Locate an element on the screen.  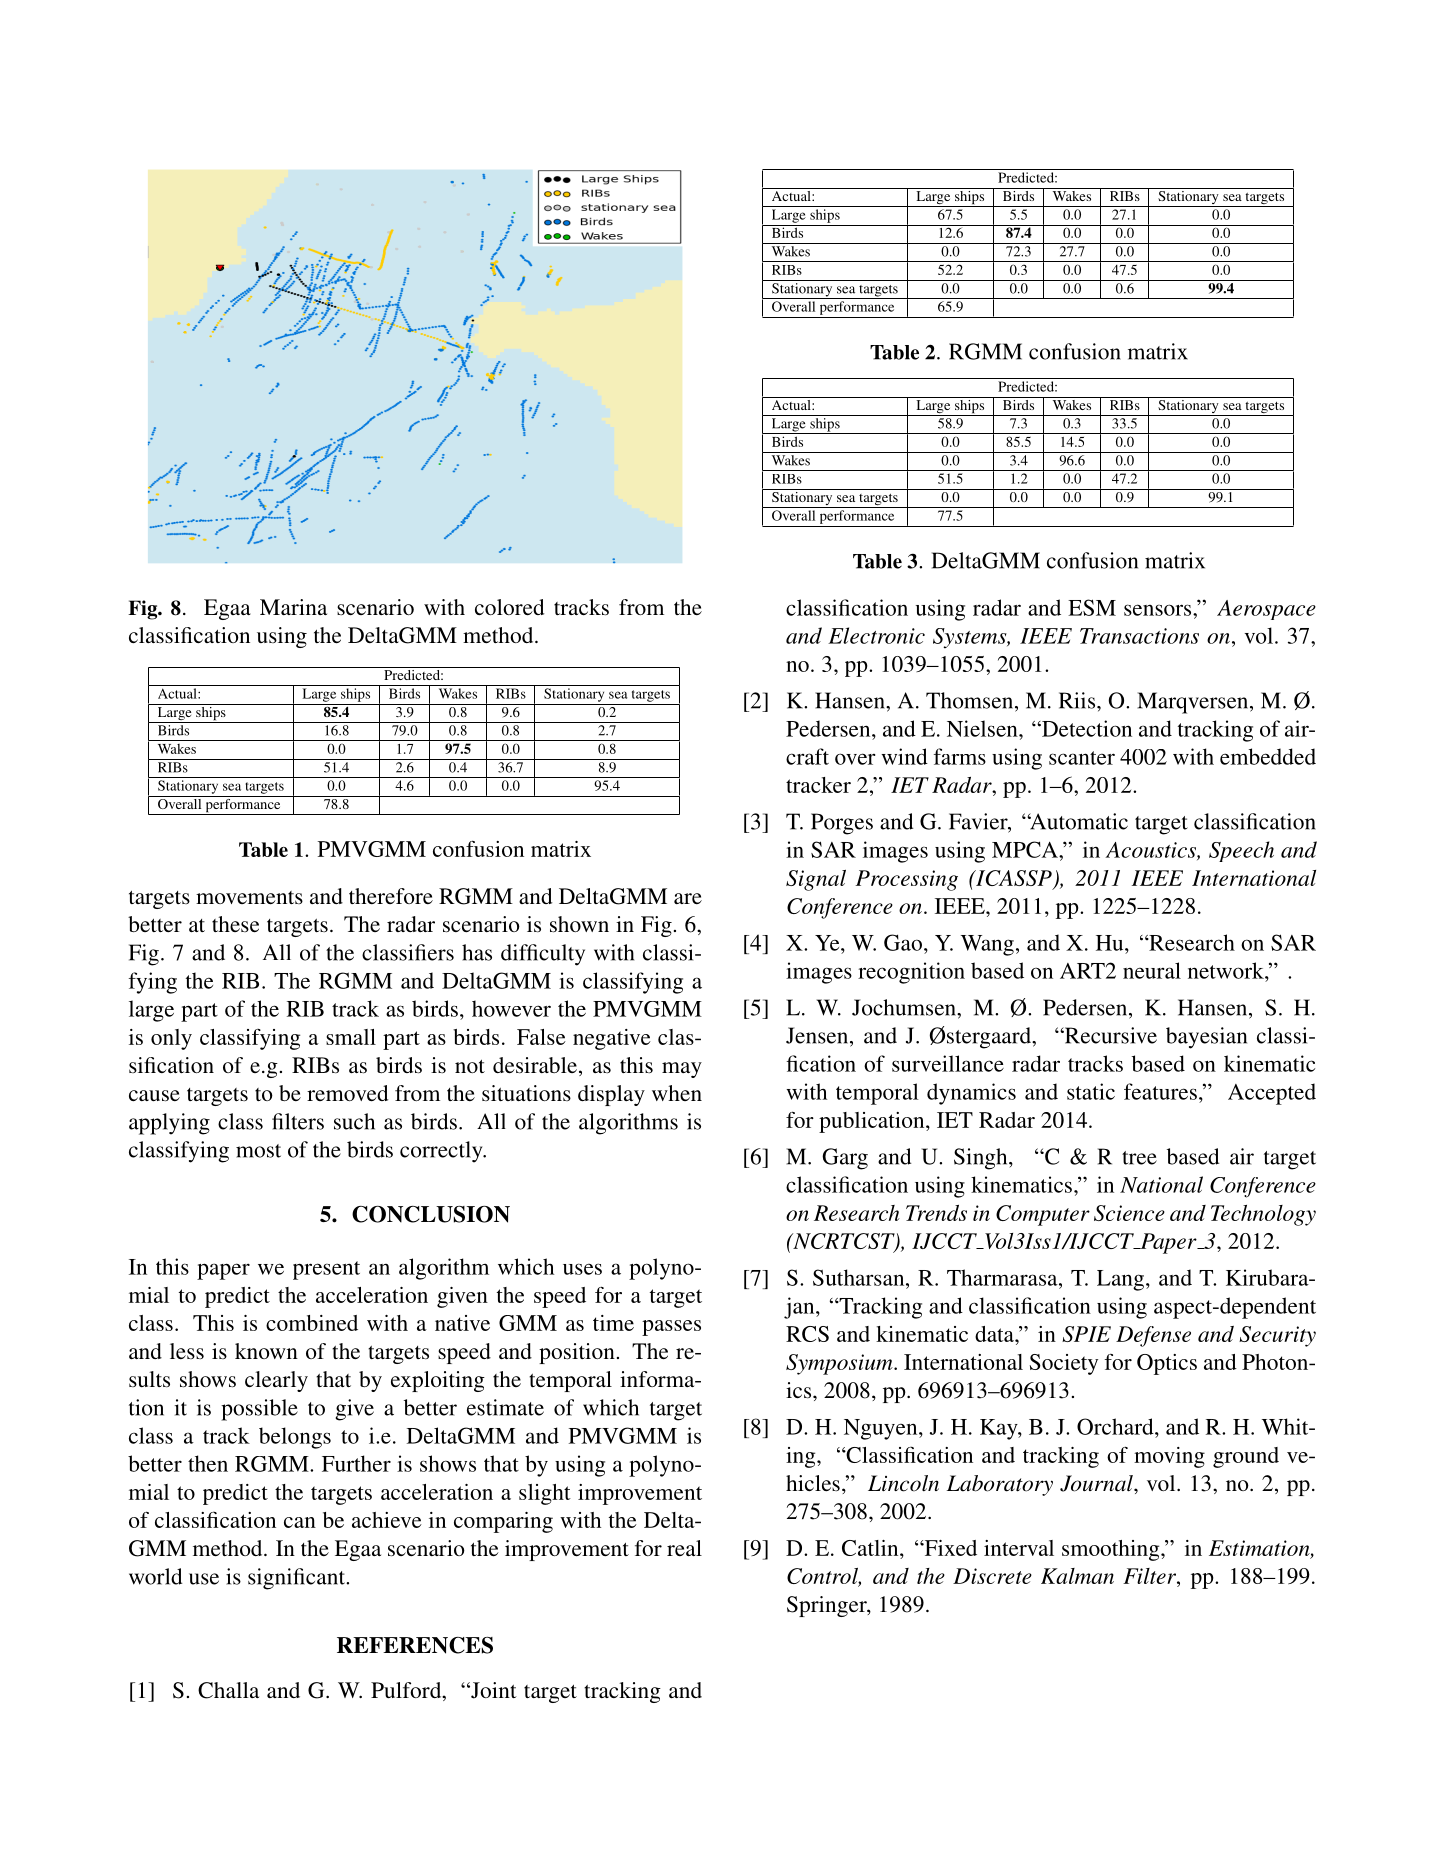
Marina is located at coordinates (293, 607).
